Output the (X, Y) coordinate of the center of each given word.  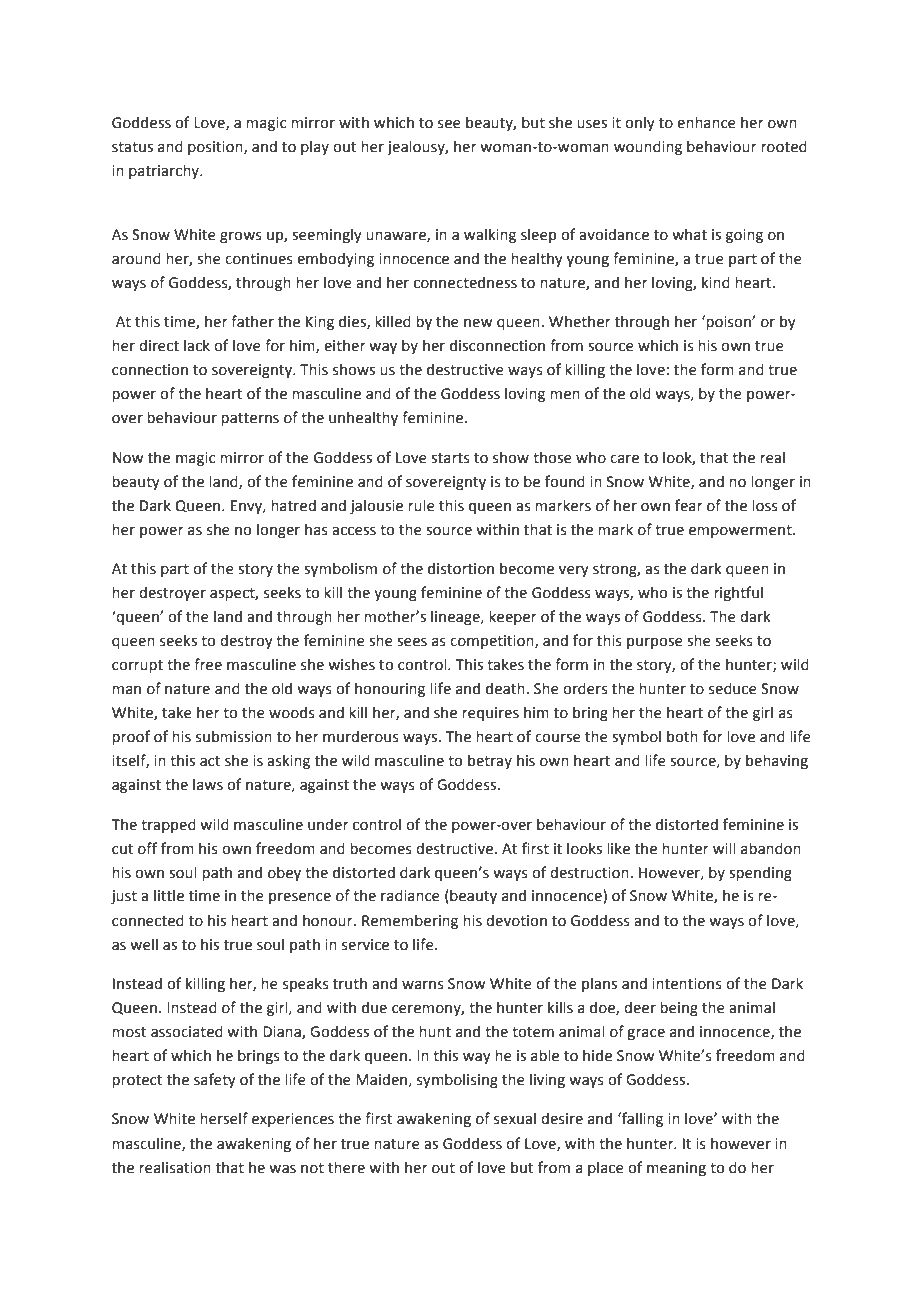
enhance (706, 122)
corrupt (137, 666)
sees (412, 642)
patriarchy (165, 171)
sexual (515, 1119)
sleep (538, 235)
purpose (655, 643)
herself (224, 1118)
